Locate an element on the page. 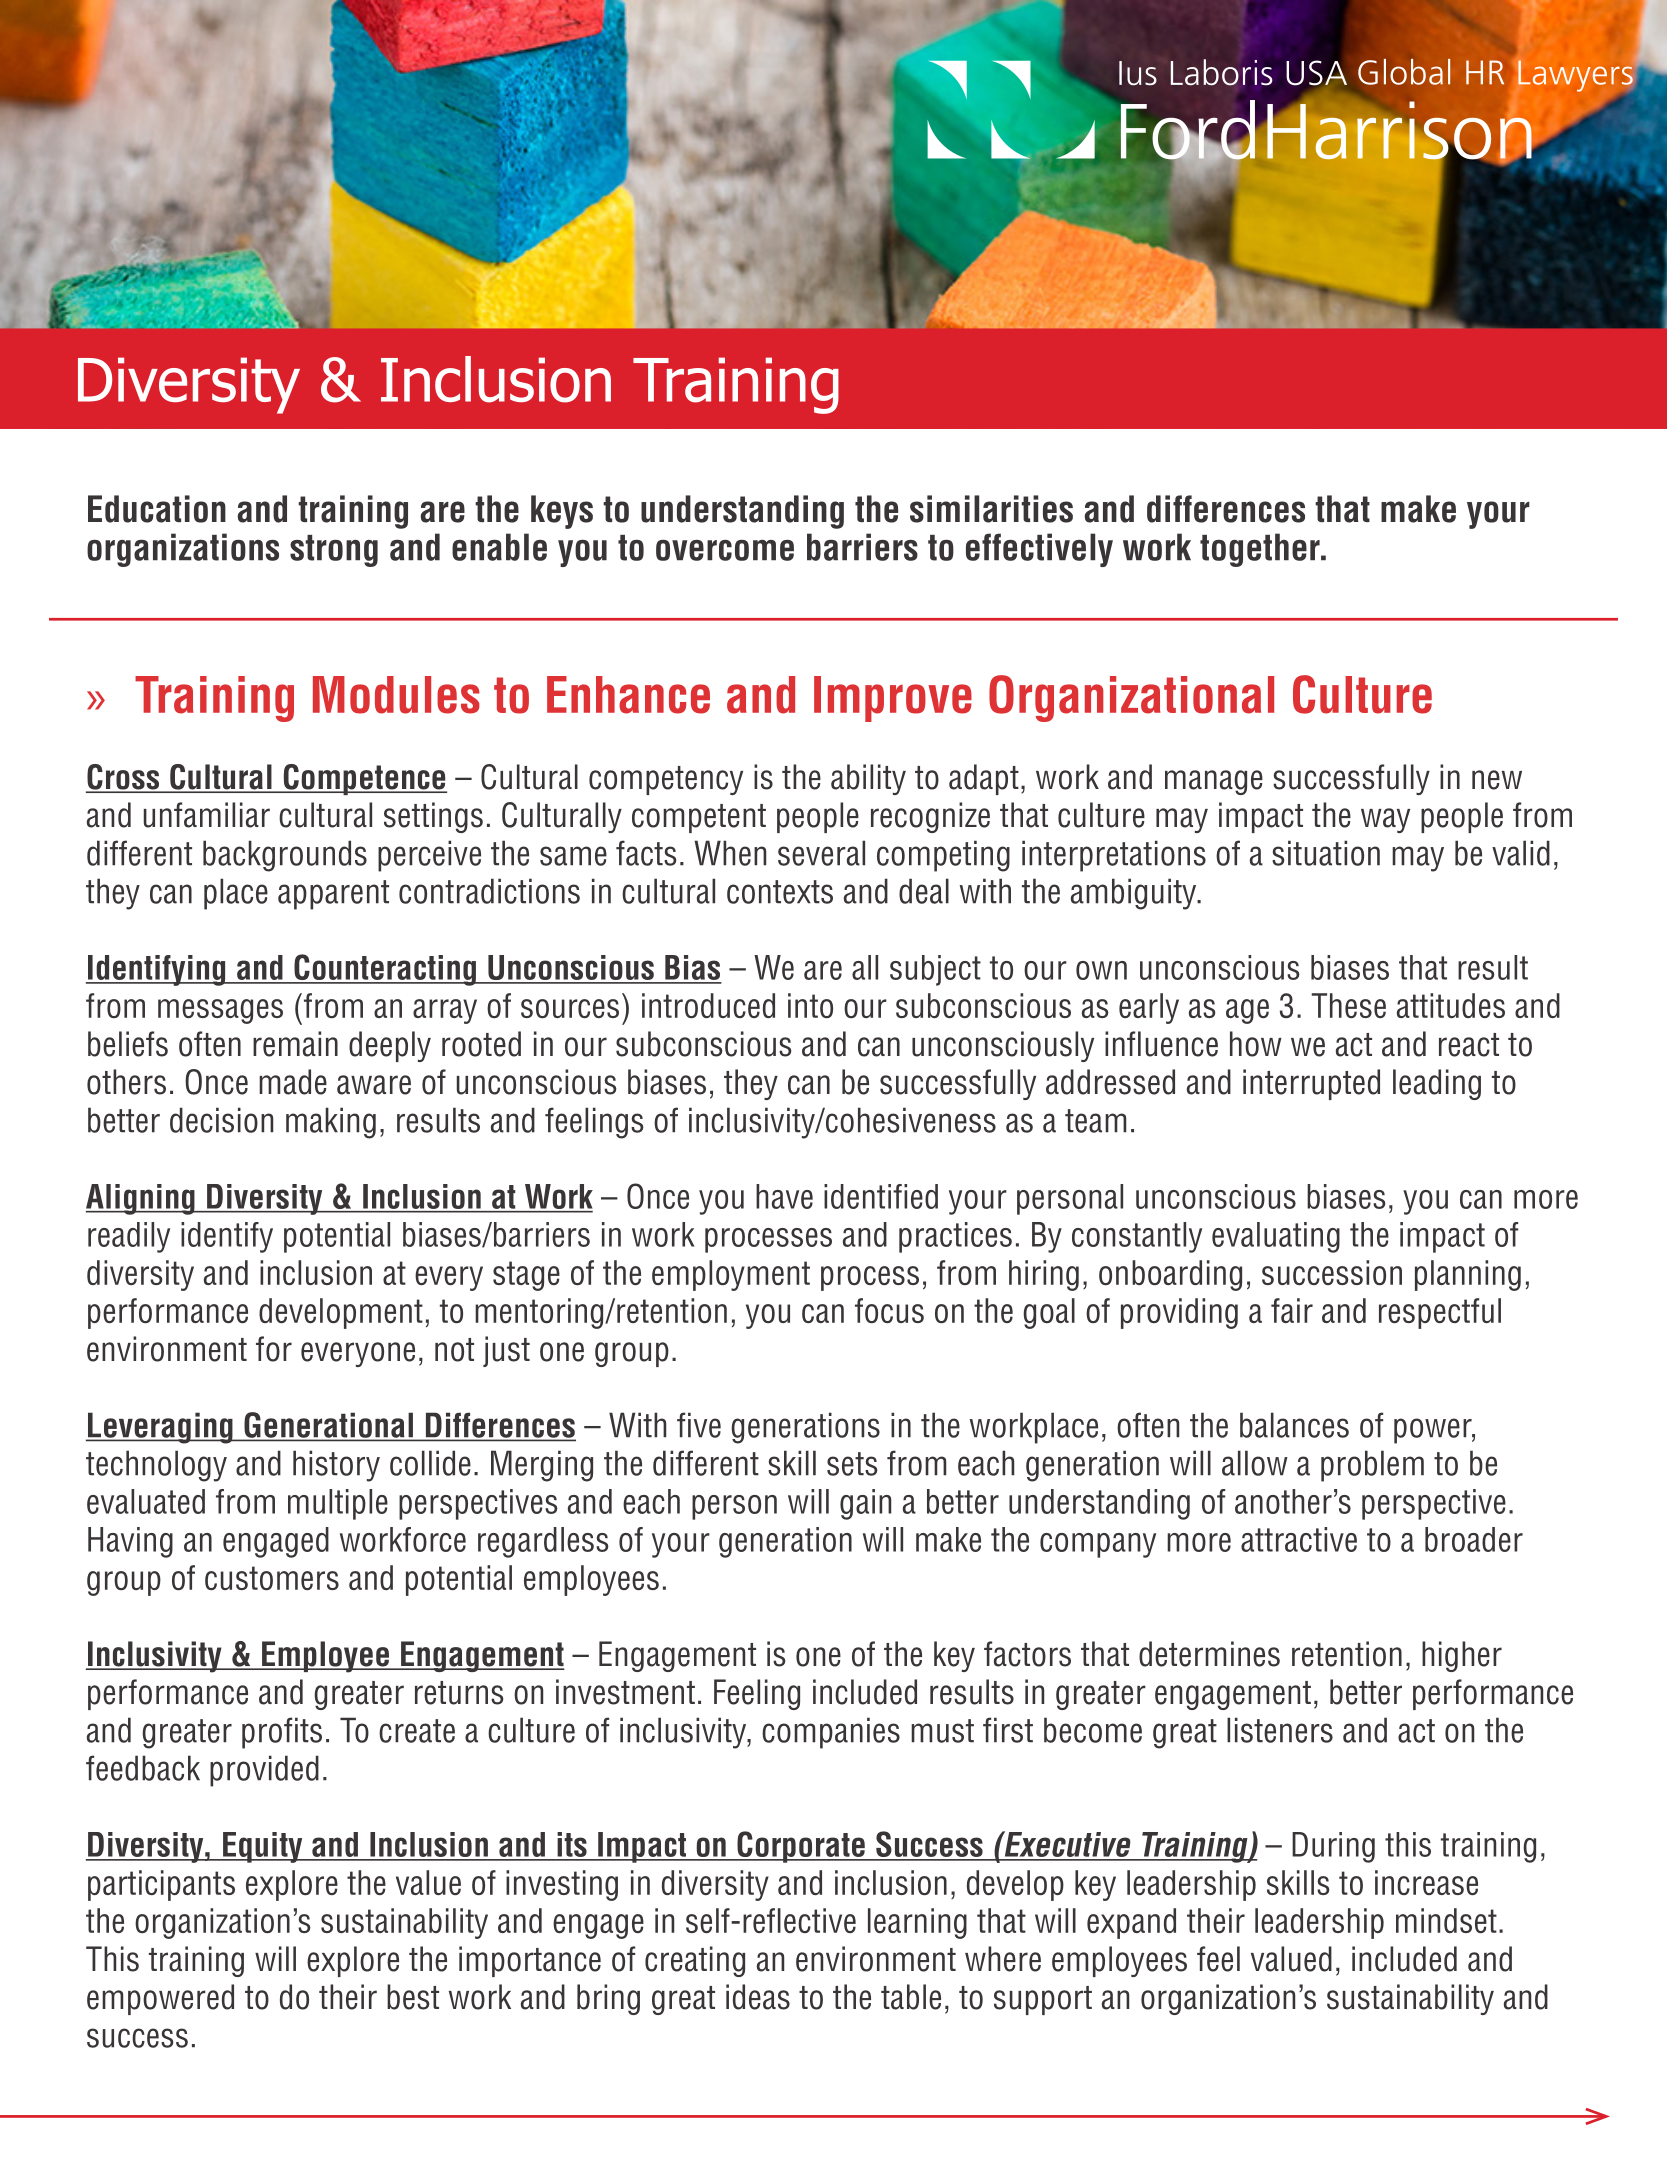  contexts is located at coordinates (780, 892).
